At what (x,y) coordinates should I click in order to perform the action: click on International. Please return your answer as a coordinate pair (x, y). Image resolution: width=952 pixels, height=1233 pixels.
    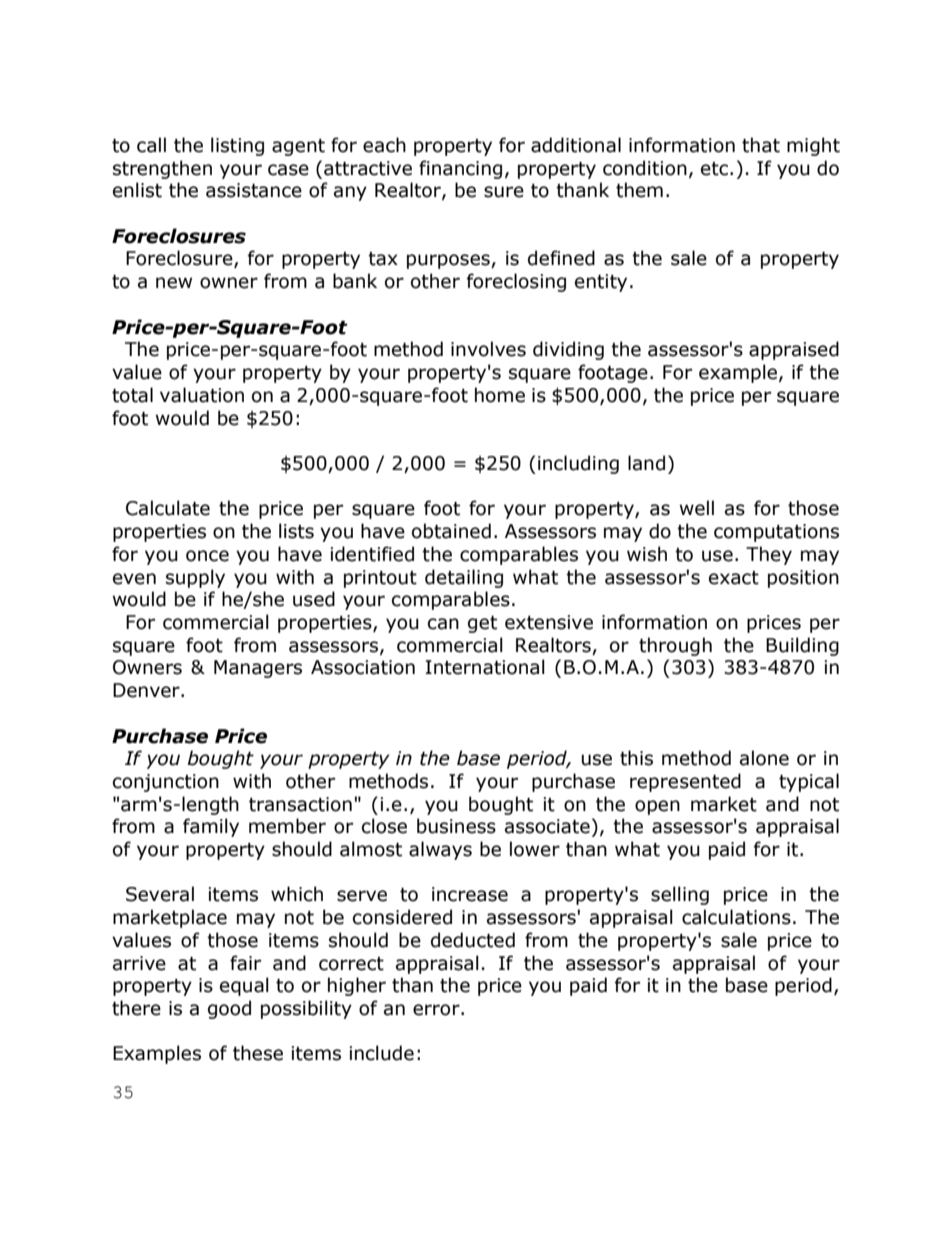
    Looking at the image, I should click on (485, 667).
